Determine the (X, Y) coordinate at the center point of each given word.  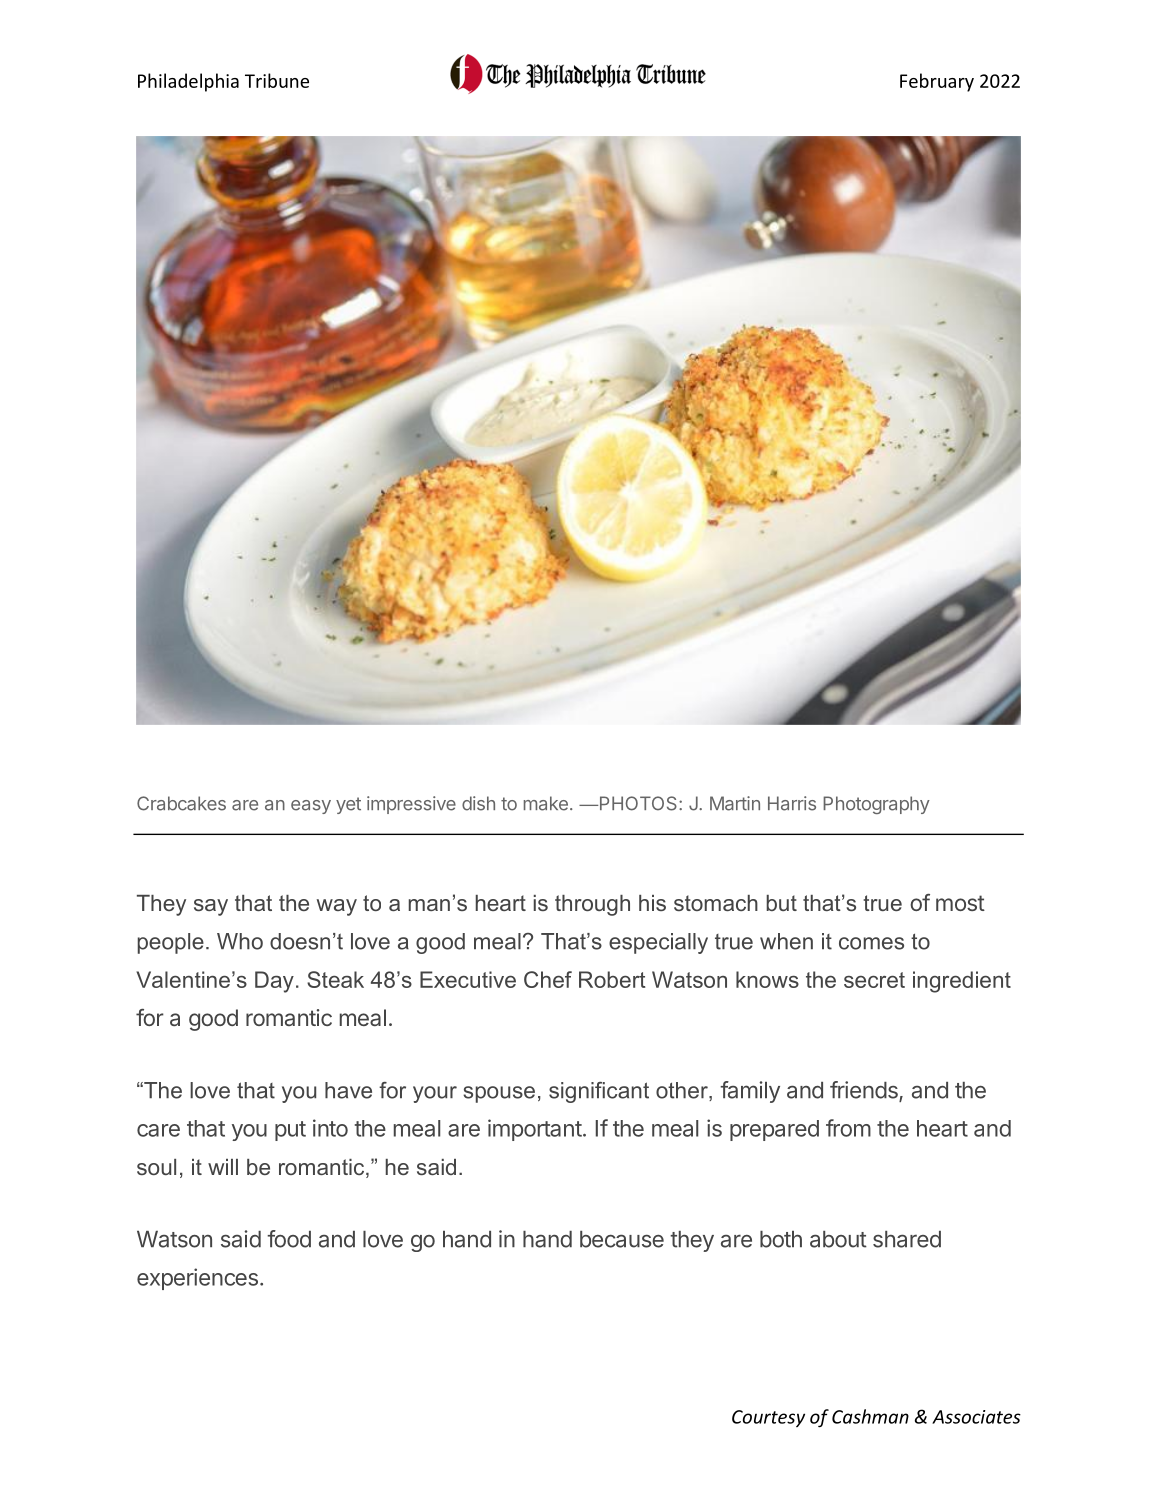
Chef (548, 979)
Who (240, 941)
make (546, 803)
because (622, 1239)
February (937, 82)
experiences (197, 1279)
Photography (876, 805)
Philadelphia (188, 82)
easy (311, 807)
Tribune (277, 80)
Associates (976, 1417)
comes (871, 943)
